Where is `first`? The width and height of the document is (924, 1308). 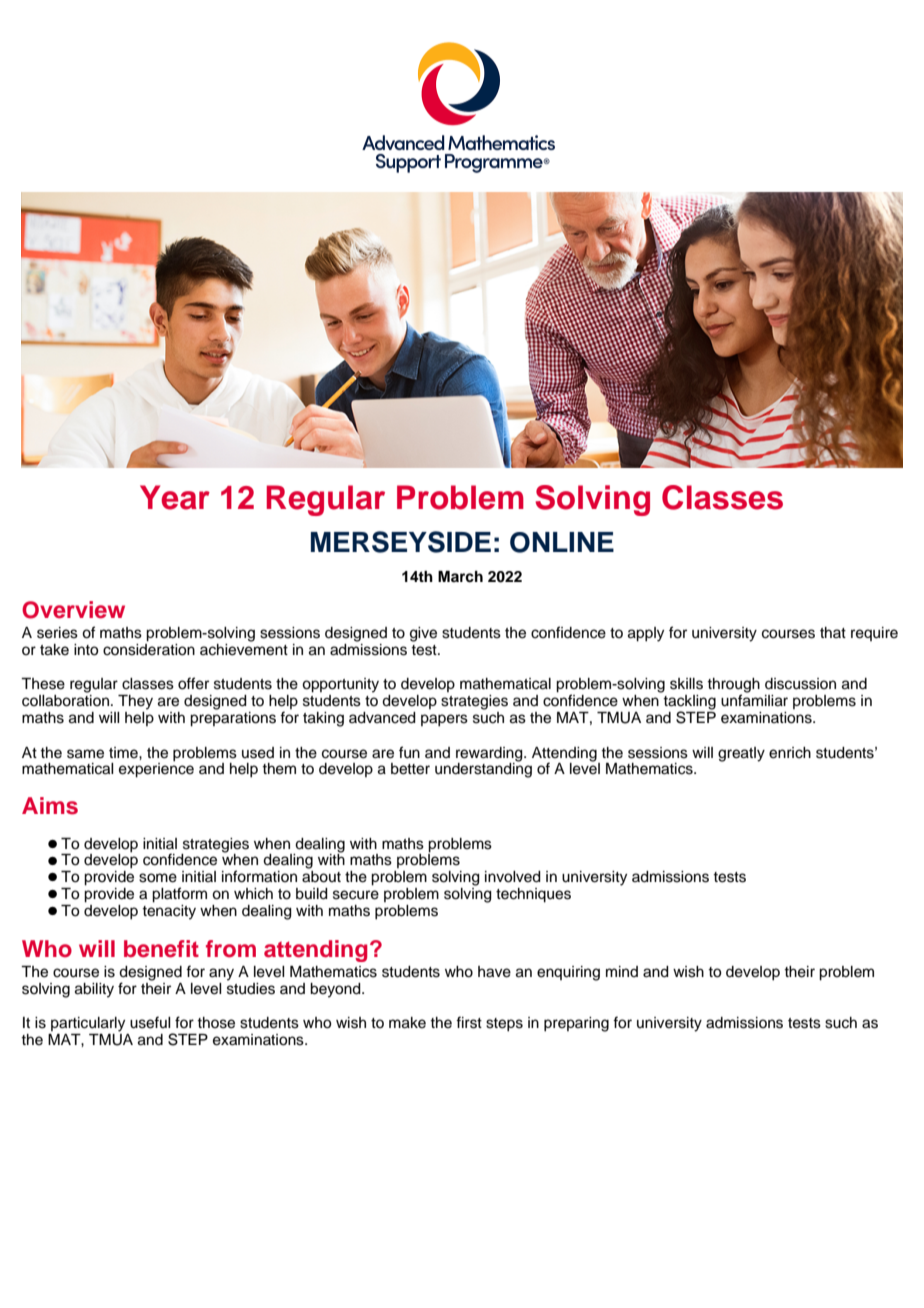
first is located at coordinates (469, 1022).
